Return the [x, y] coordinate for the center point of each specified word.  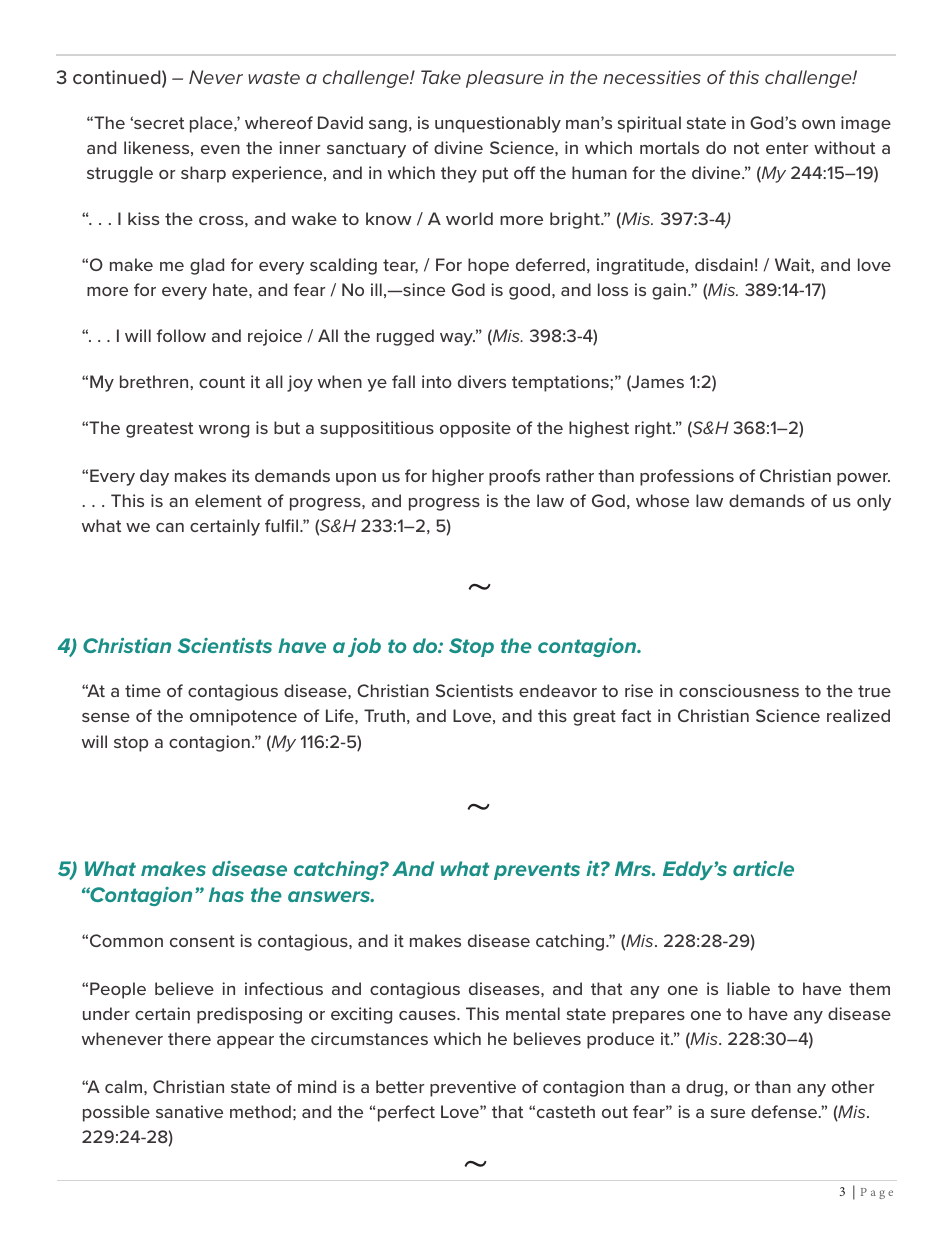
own [818, 124]
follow [181, 335]
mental [533, 1013]
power [863, 479]
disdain [724, 264]
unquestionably [498, 124]
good [531, 291]
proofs [514, 477]
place [212, 124]
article [763, 868]
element [228, 500]
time [143, 690]
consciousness [739, 690]
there [189, 1038]
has [226, 894]
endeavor [558, 690]
